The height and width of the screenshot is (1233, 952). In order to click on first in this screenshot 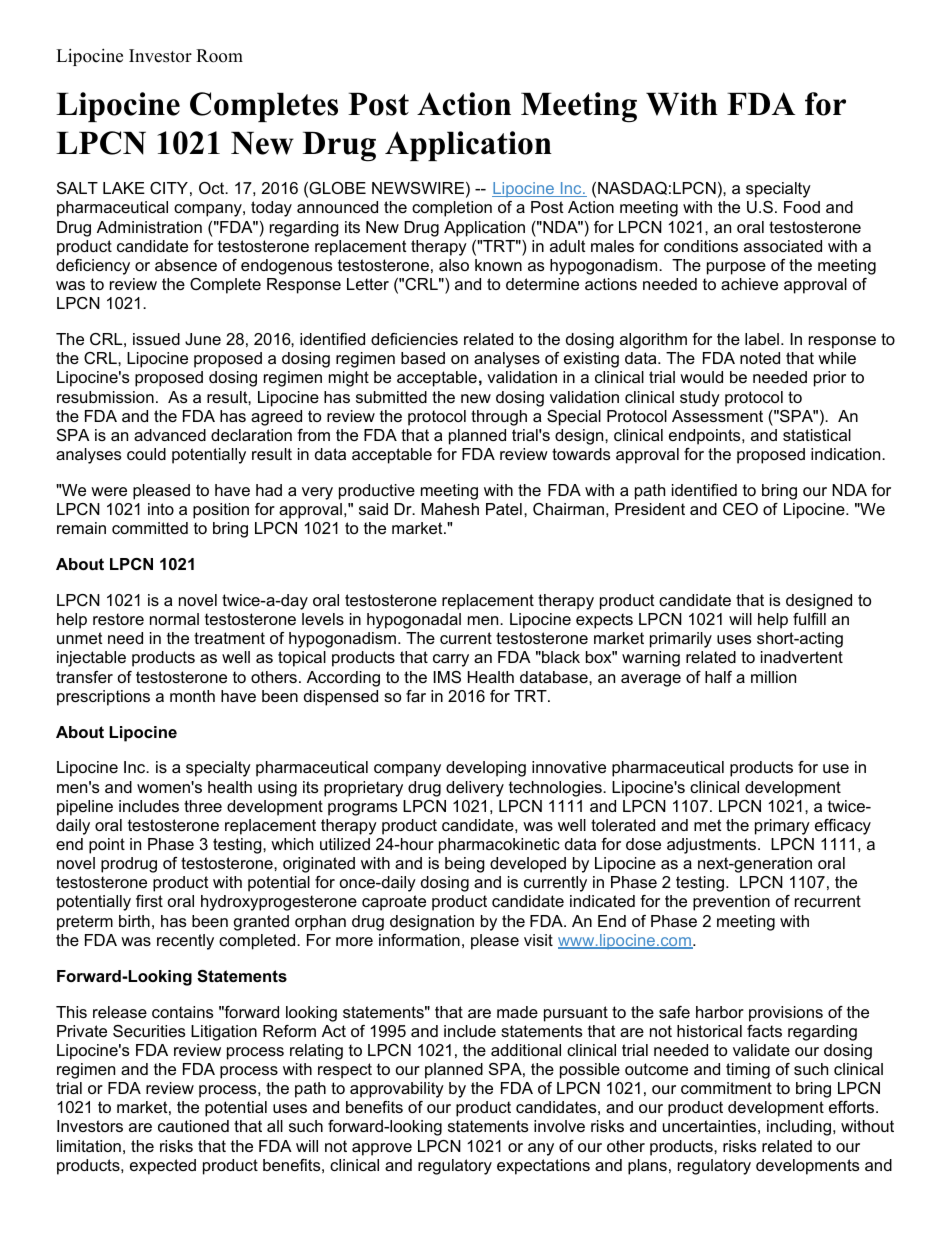, I will do `click(149, 901)`.
